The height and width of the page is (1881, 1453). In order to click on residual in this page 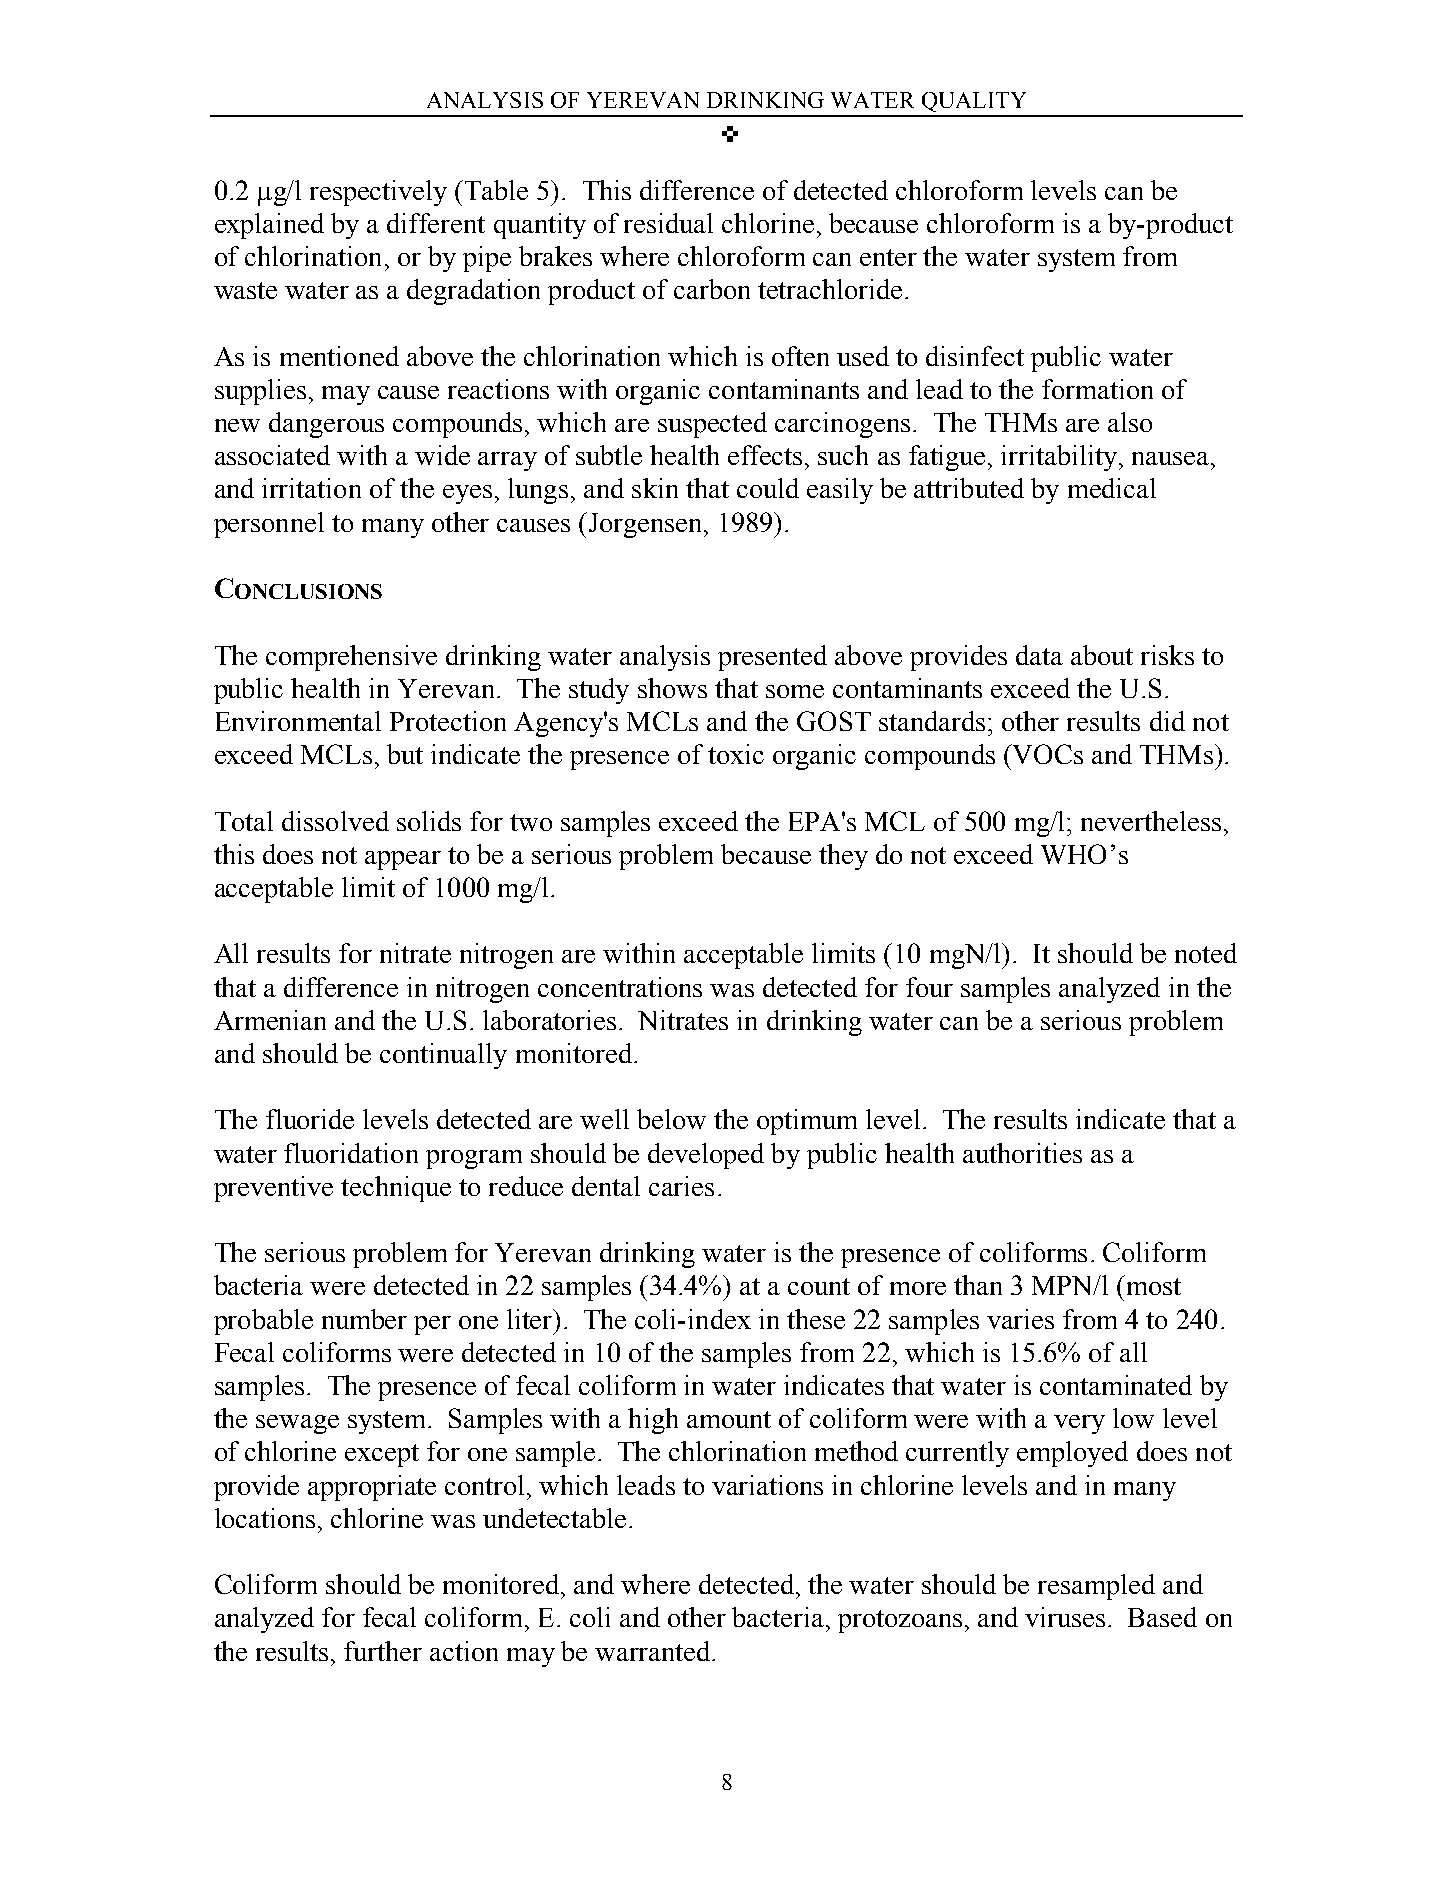, I will do `click(668, 223)`.
